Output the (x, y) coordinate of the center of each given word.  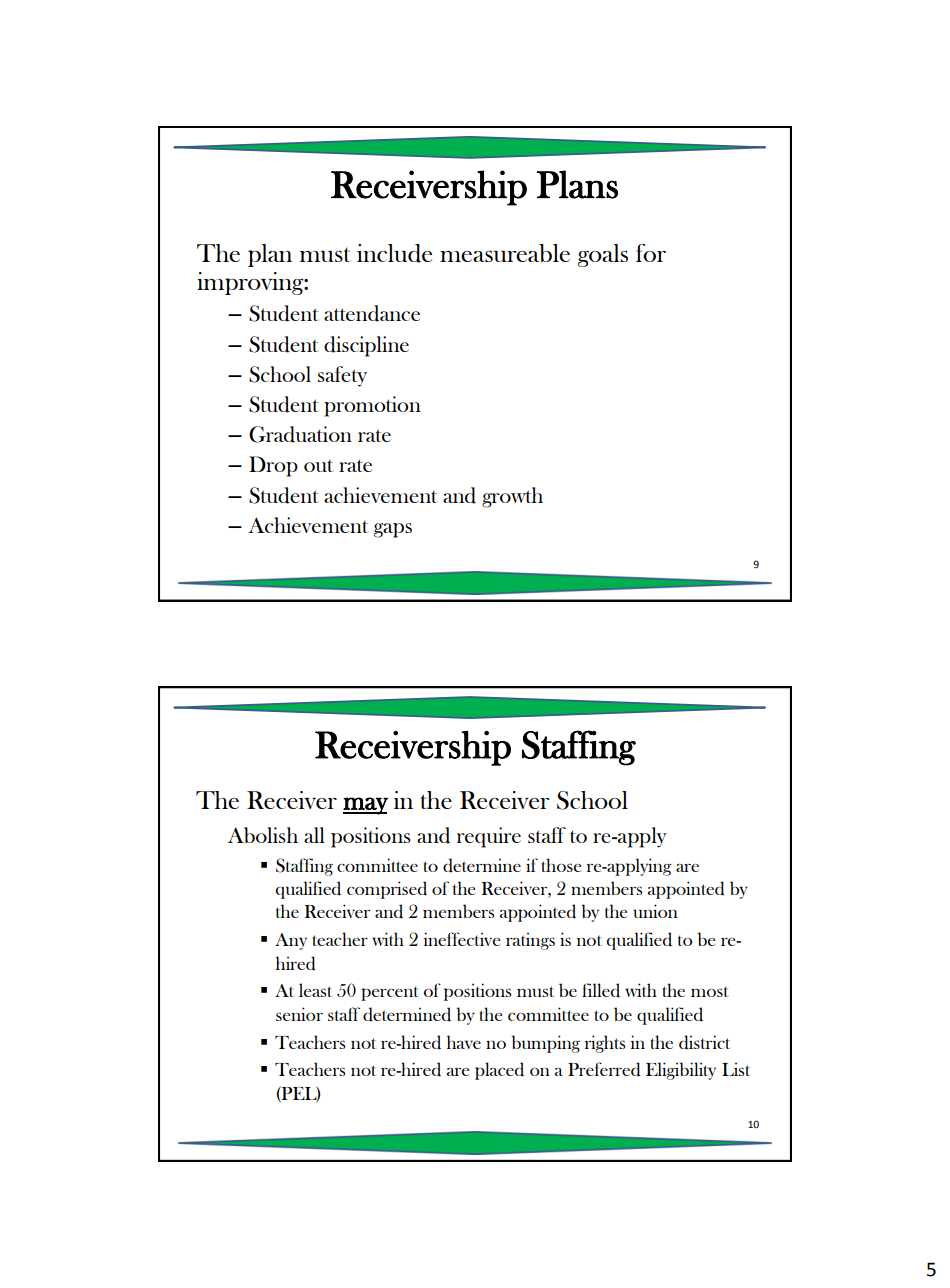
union (655, 911)
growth (512, 497)
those (561, 865)
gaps (393, 530)
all (314, 835)
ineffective (462, 939)
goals (603, 255)
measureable (505, 253)
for (651, 253)
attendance (372, 313)
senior (299, 1014)
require (489, 837)
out (319, 466)
